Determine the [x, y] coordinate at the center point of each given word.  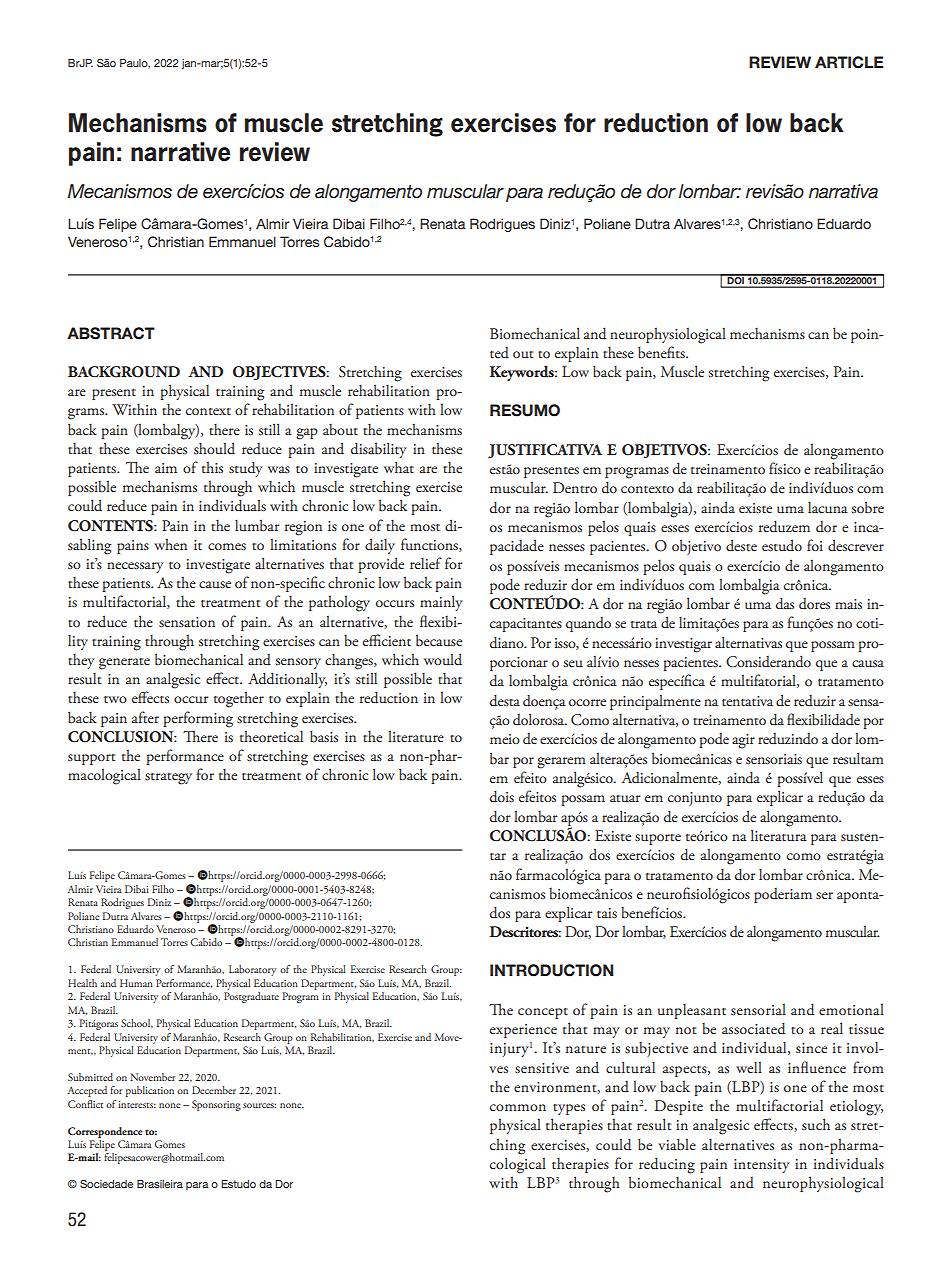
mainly [441, 603]
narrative [180, 152]
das [785, 604]
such [816, 1124]
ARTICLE [849, 62]
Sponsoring [216, 1105]
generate [124, 664]
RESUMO [525, 410]
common [518, 1107]
